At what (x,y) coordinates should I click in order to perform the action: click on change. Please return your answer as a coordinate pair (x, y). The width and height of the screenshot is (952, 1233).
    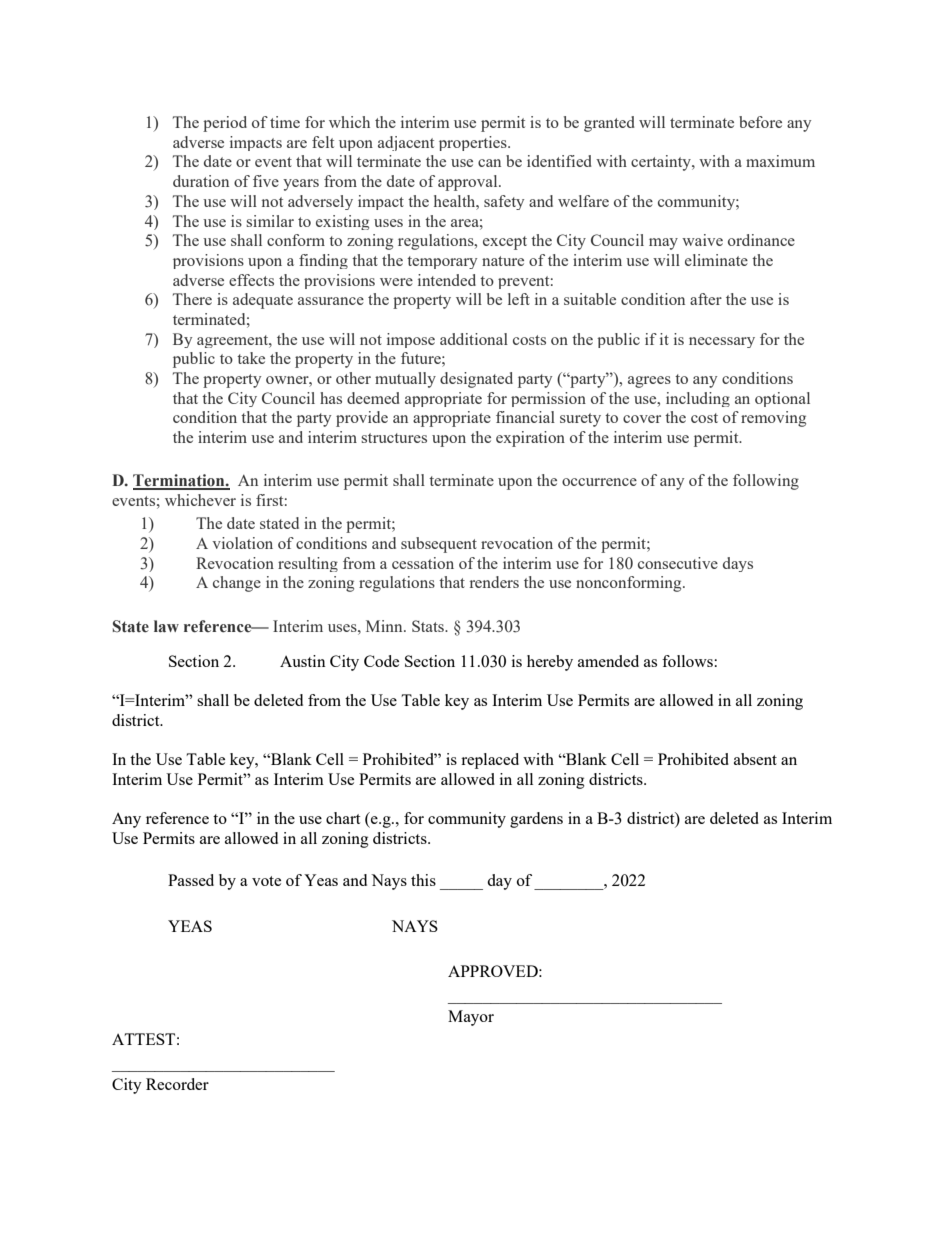
    Looking at the image, I should click on (237, 584).
